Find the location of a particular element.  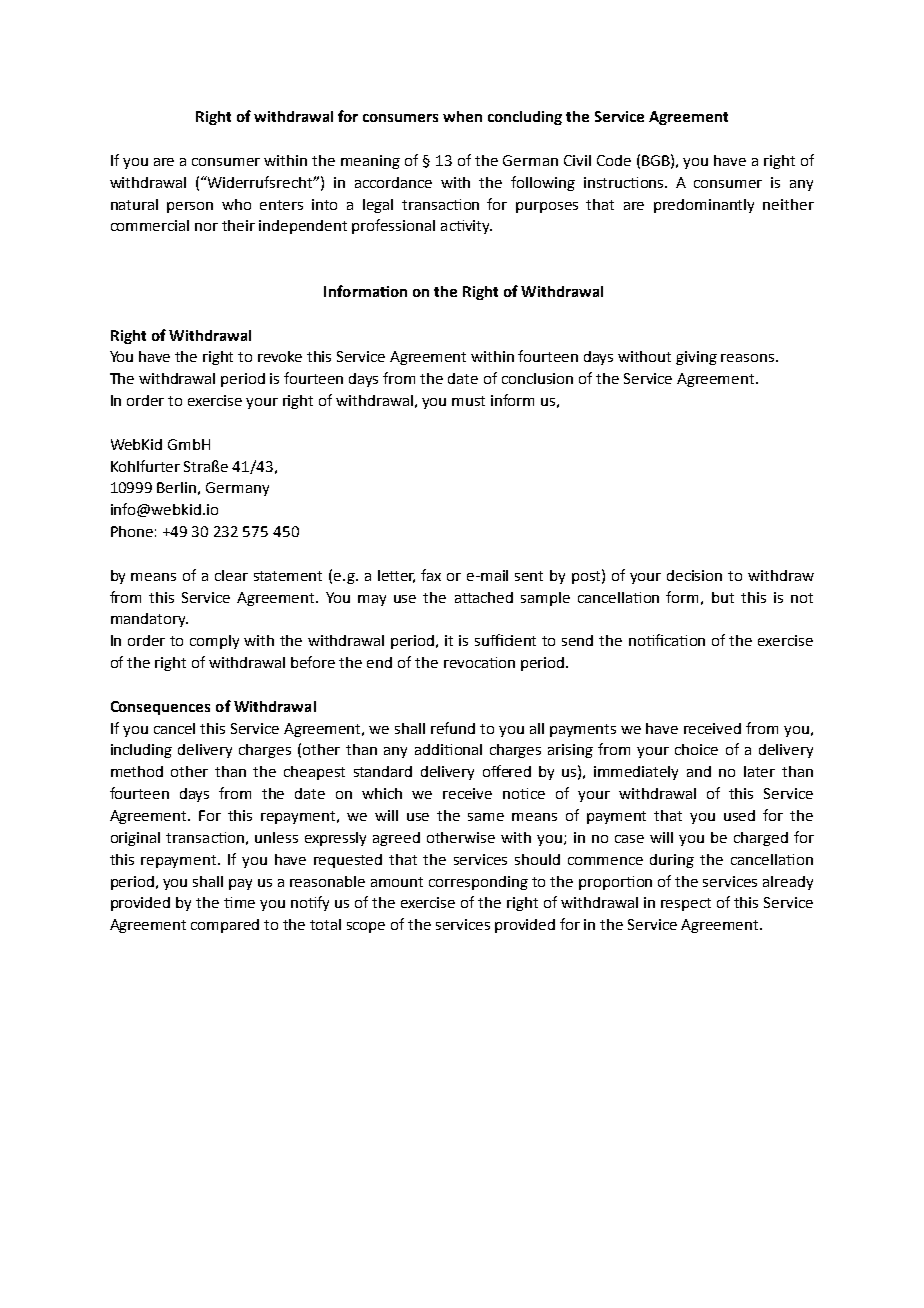

conclusion is located at coordinates (537, 378).
